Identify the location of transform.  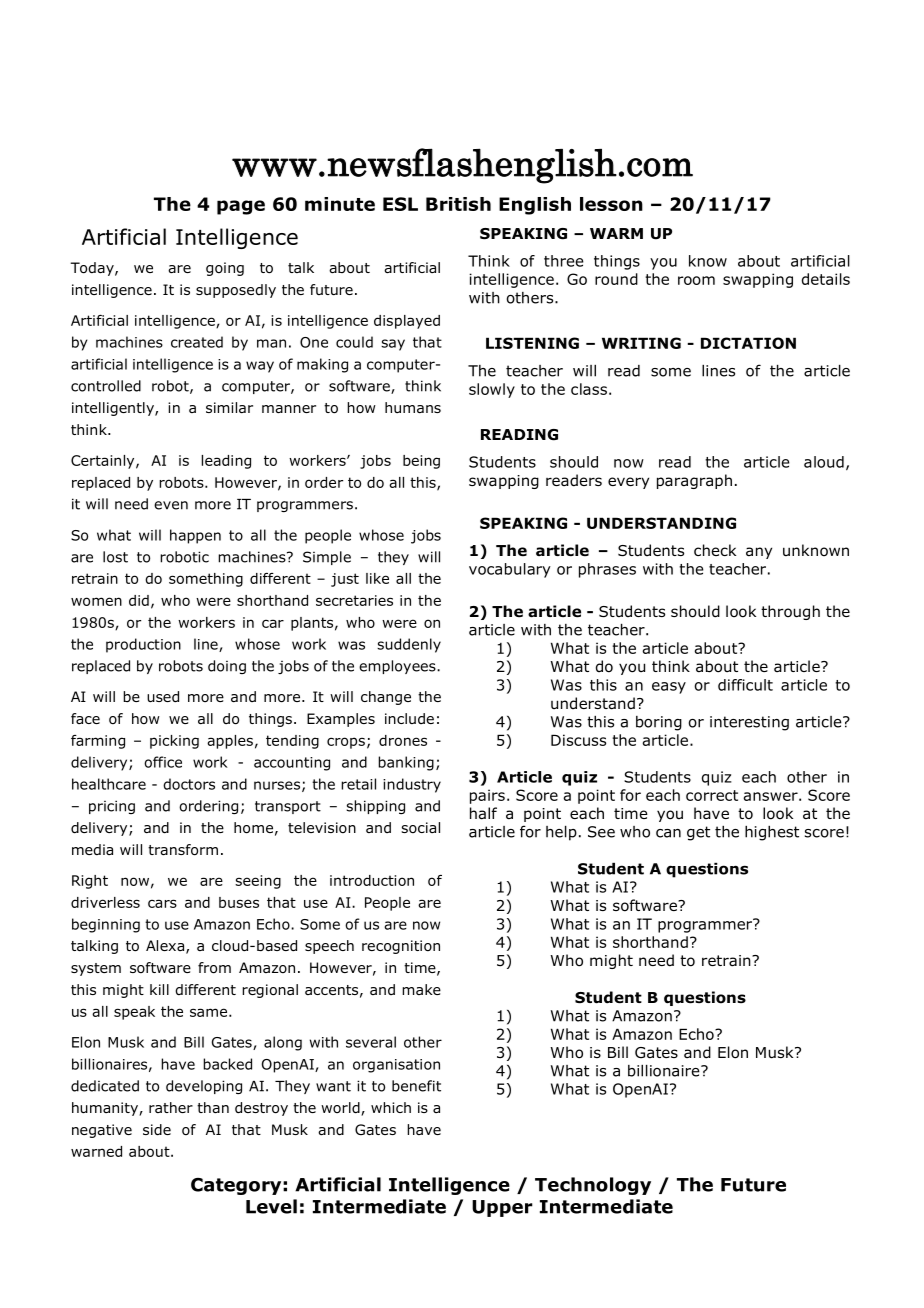
(183, 850).
